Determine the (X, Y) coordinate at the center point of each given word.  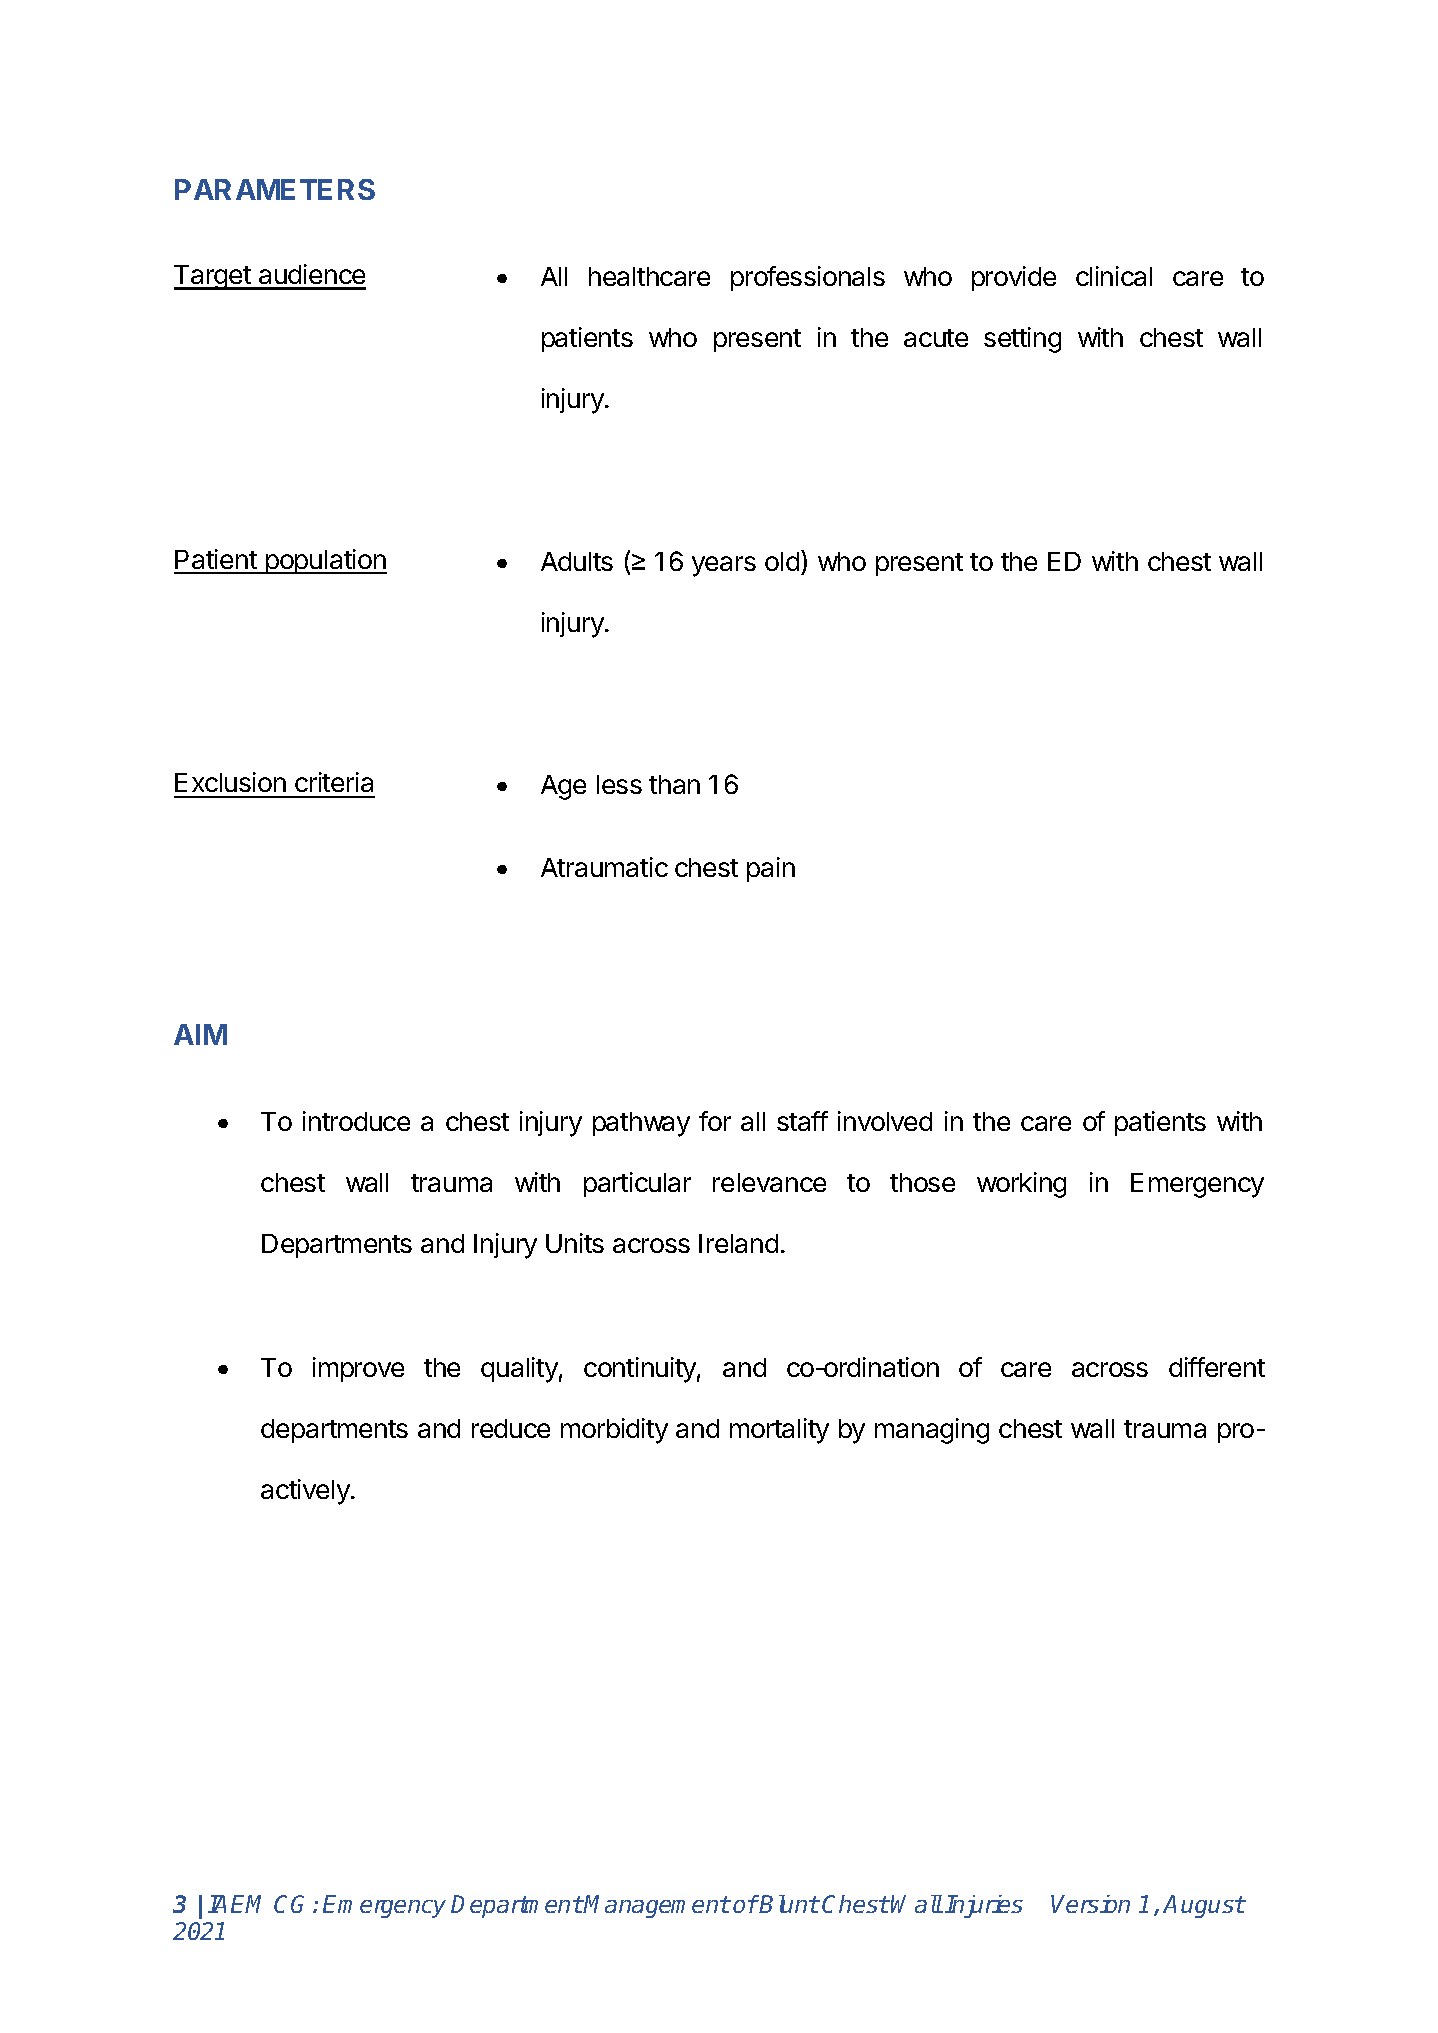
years (724, 566)
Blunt (789, 1904)
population (325, 561)
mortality (779, 1431)
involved (885, 1121)
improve (358, 1369)
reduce (511, 1428)
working (1021, 1185)
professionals (808, 278)
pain (771, 869)
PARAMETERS (275, 189)
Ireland (738, 1243)
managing (932, 1431)
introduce (356, 1121)
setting (1022, 340)
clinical (1114, 276)
